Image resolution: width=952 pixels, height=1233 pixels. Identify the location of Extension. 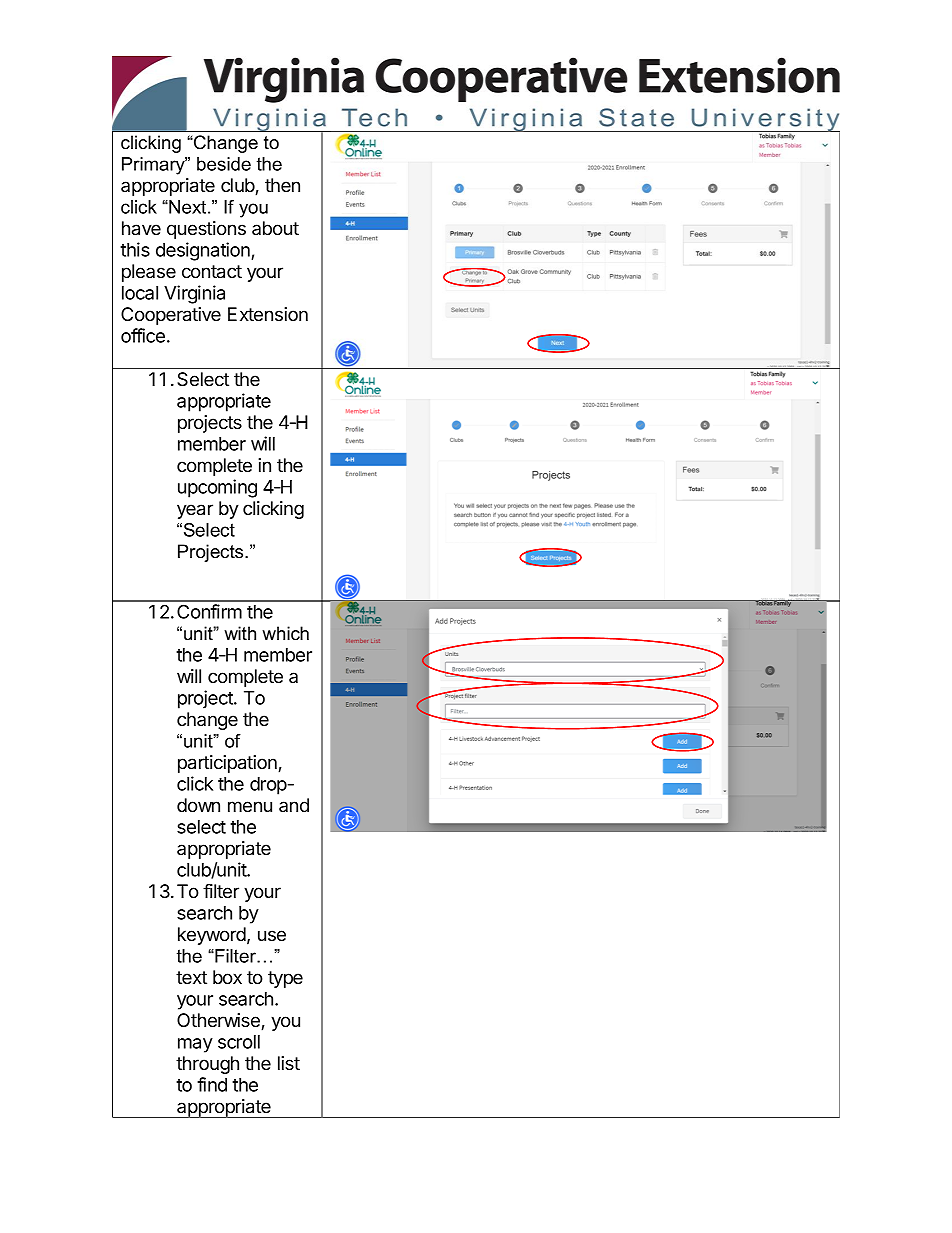
(268, 314).
